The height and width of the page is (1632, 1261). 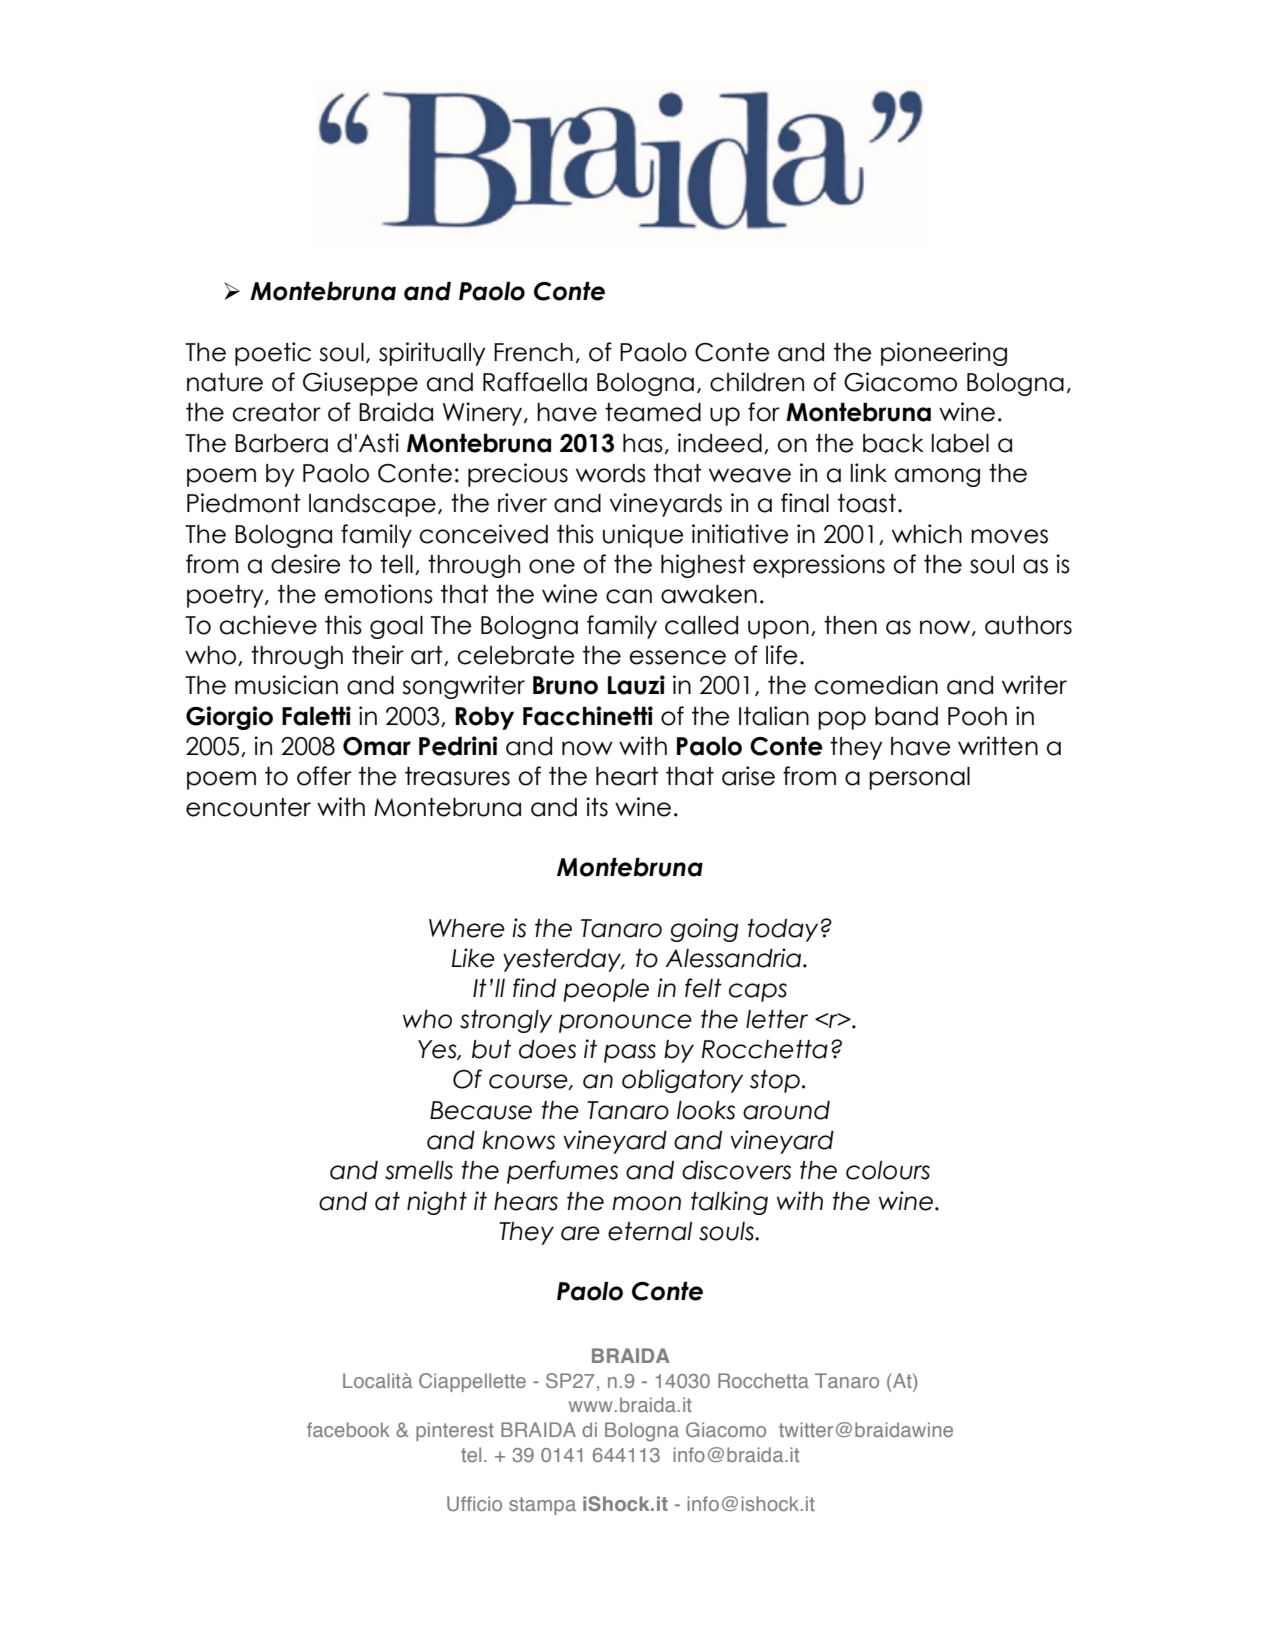 What do you see at coordinates (627, 776) in the page?
I see `heart` at bounding box center [627, 776].
